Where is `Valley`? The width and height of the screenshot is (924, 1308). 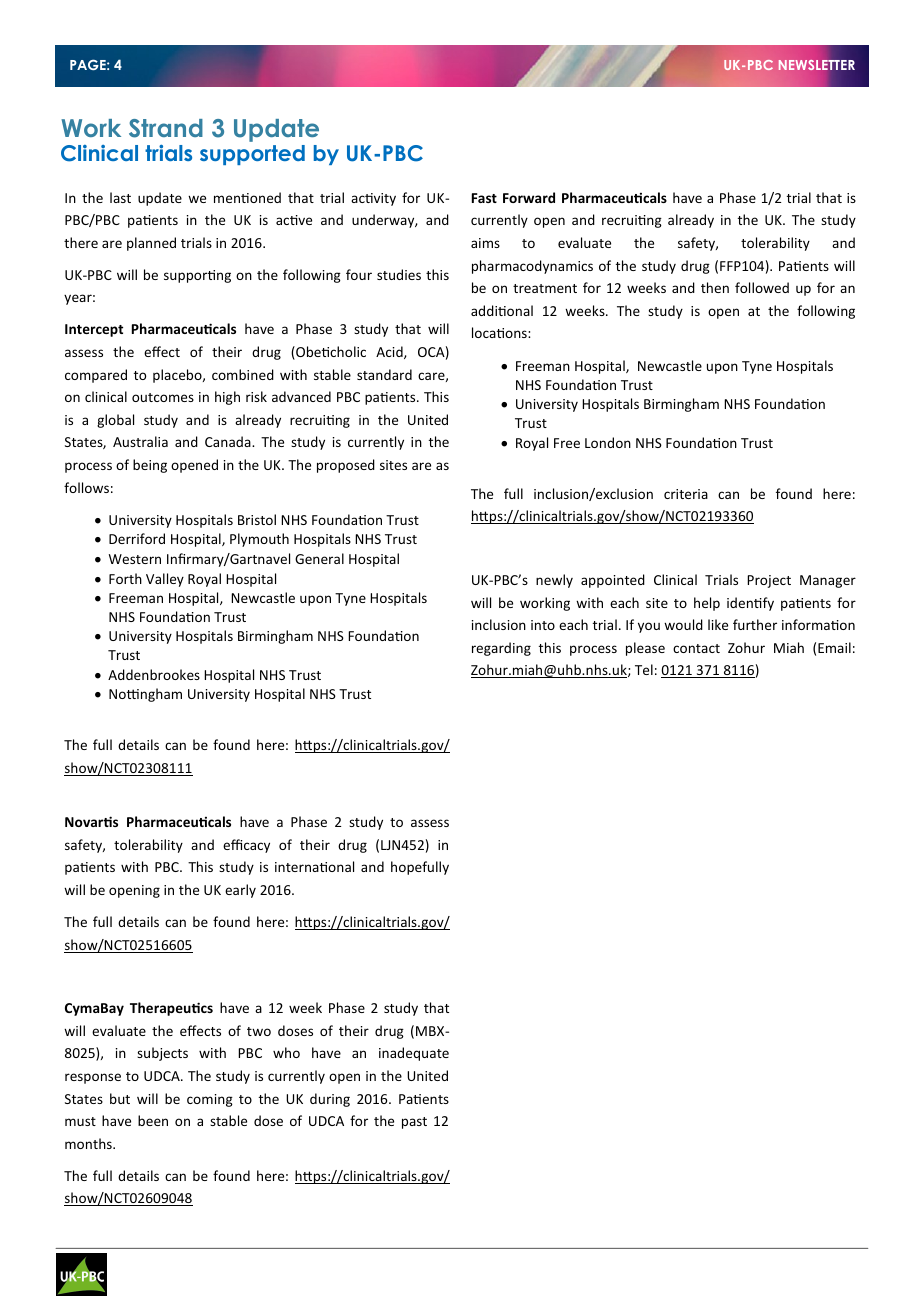
Valley is located at coordinates (165, 580).
